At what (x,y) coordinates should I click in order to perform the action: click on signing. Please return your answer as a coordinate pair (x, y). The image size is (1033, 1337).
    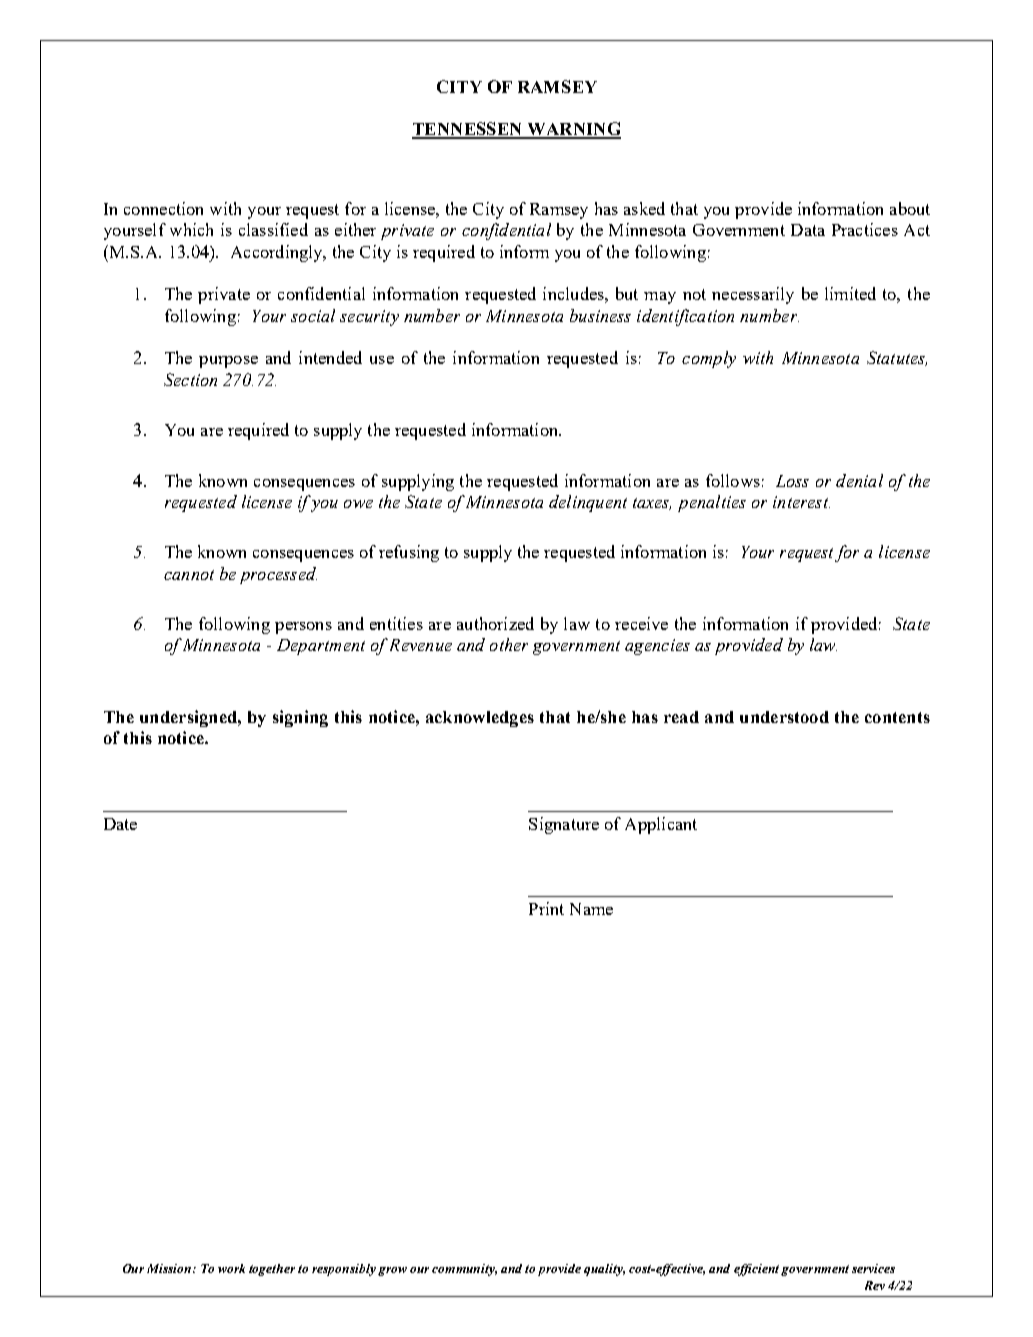
    Looking at the image, I should click on (300, 718).
